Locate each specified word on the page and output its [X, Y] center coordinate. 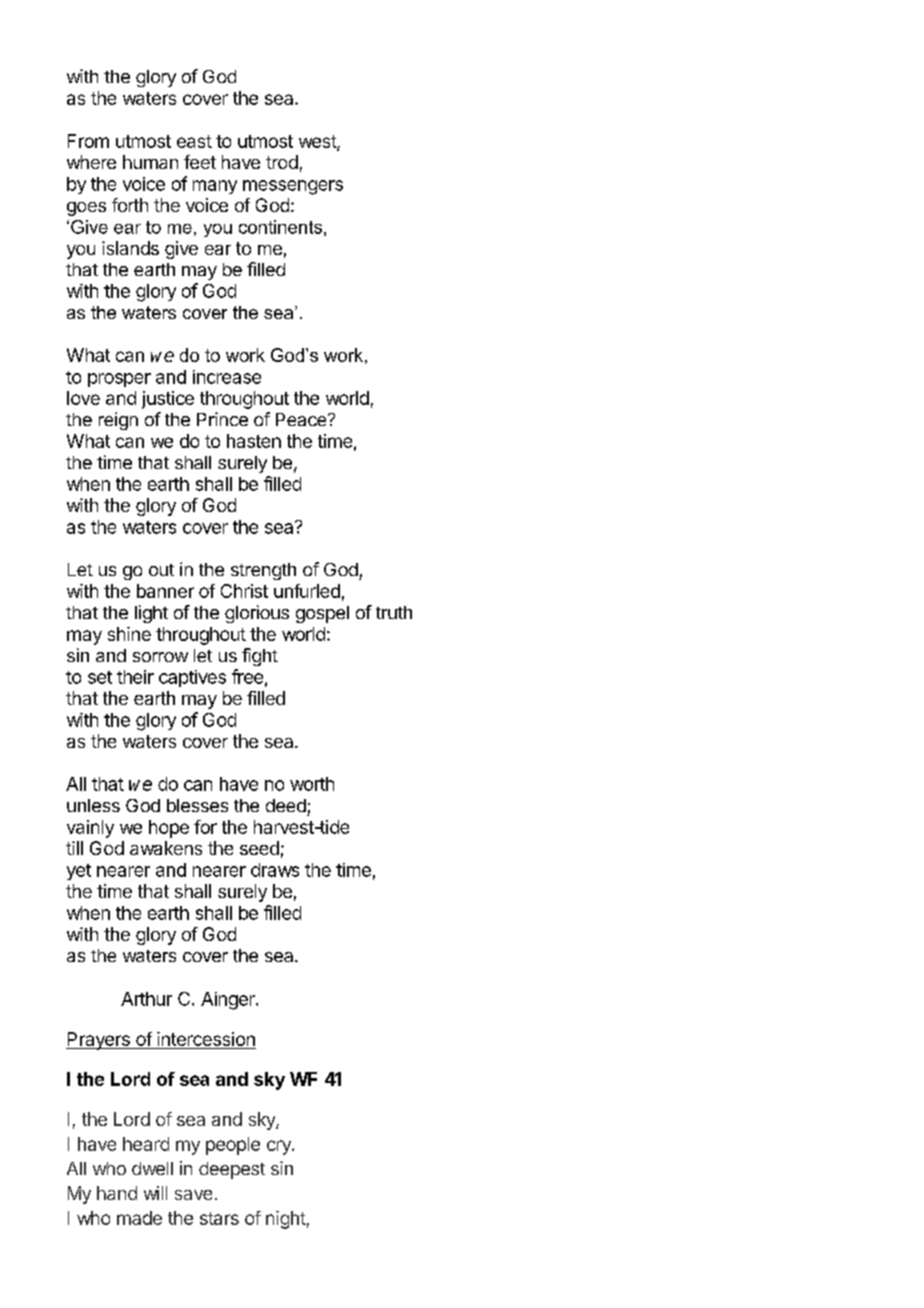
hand [117, 1193]
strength [263, 571]
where [91, 162]
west [318, 142]
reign [118, 421]
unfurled [307, 591]
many [215, 187]
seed [259, 848]
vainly [90, 829]
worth [312, 784]
